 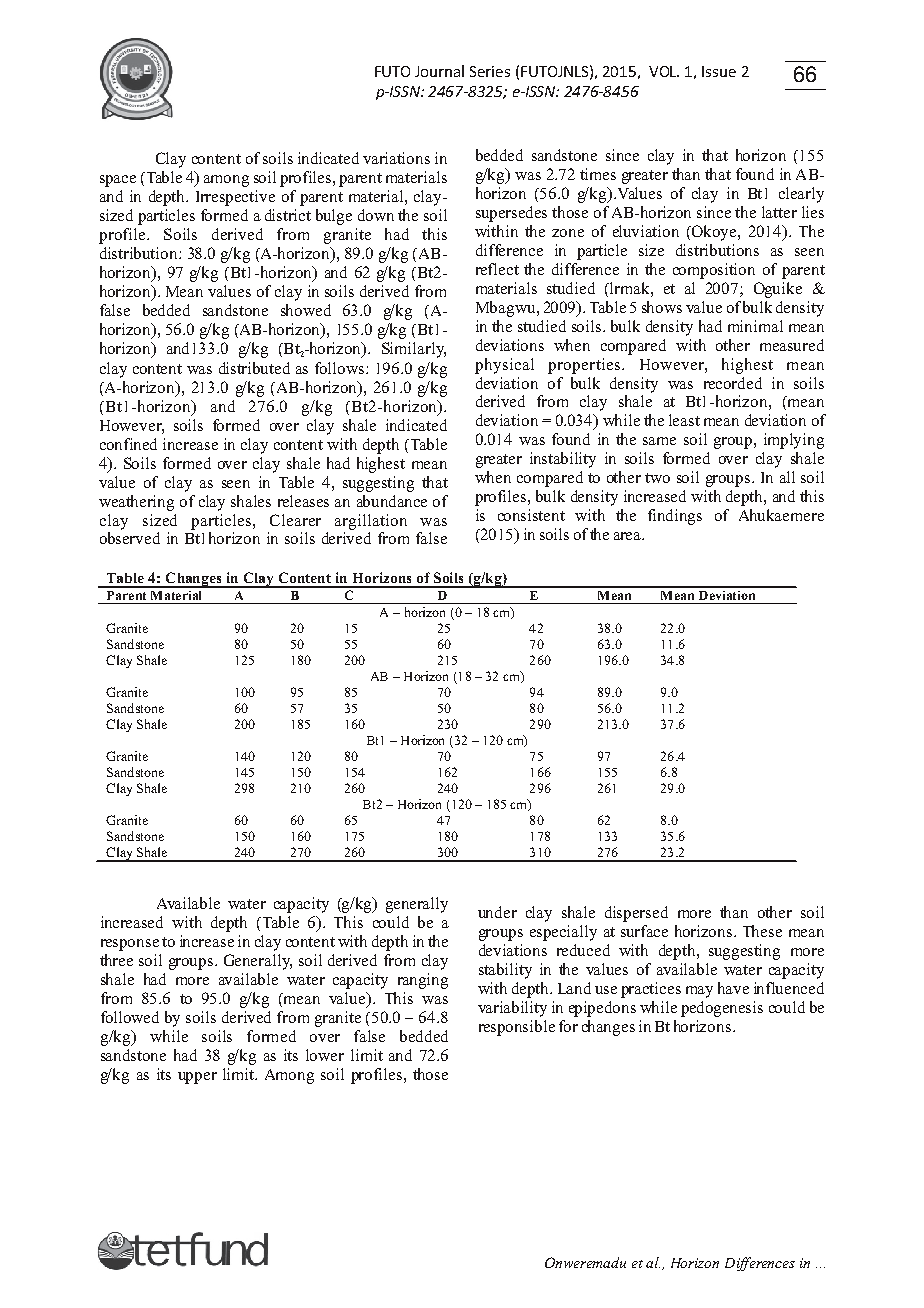 I want to click on upper, so click(x=197, y=1078).
